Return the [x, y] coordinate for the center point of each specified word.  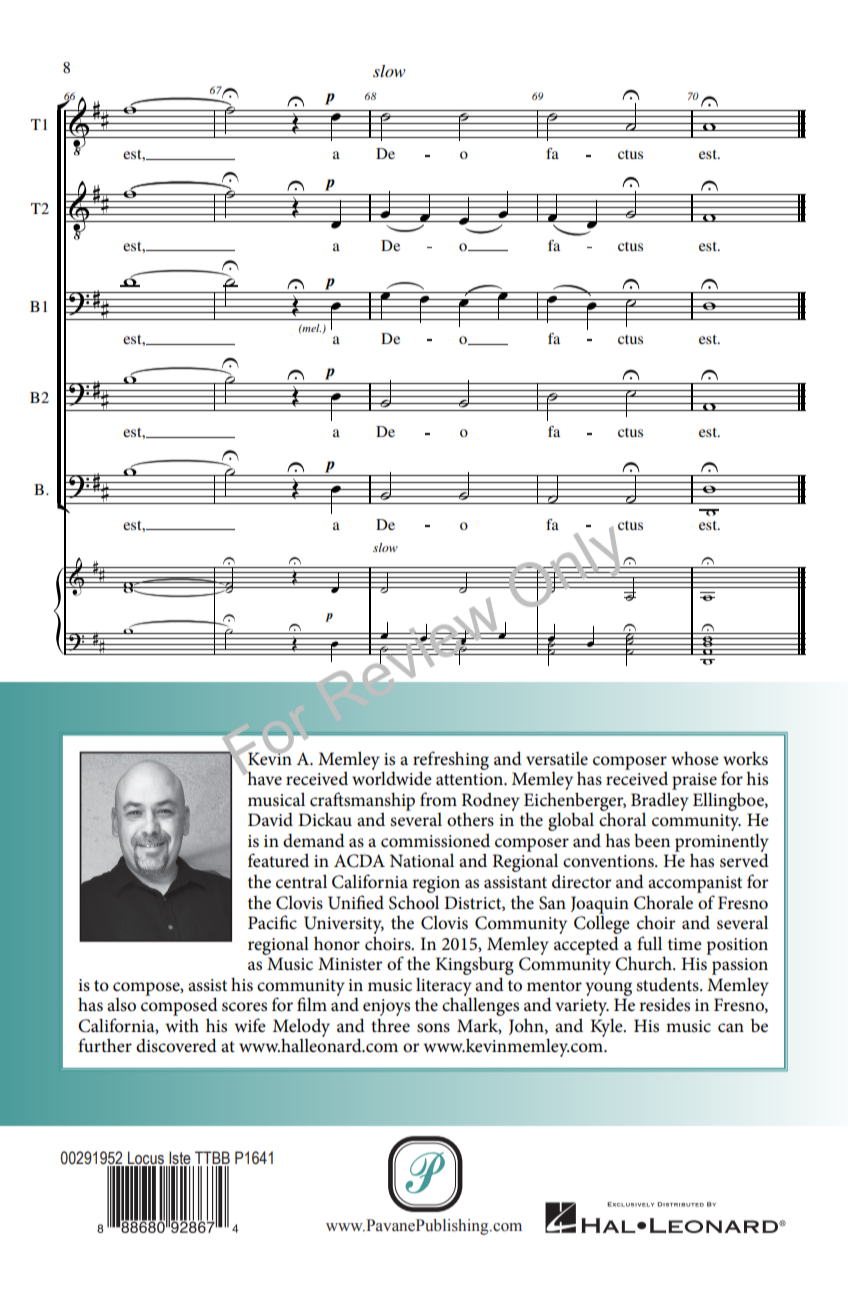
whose [695, 758]
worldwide [392, 777]
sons [433, 1028]
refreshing [451, 761]
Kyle [608, 1027]
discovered [176, 1045]
